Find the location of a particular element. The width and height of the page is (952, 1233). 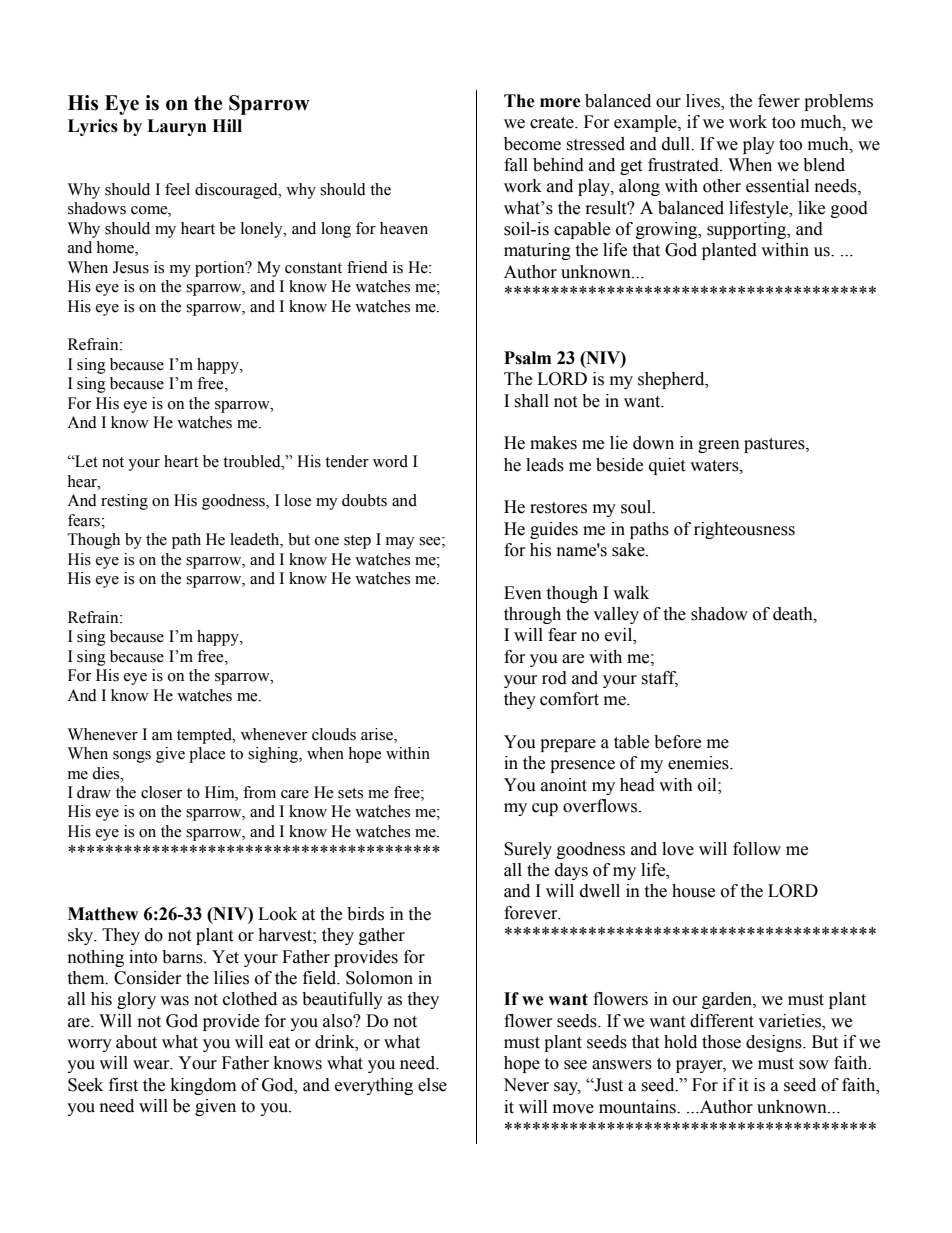

resting is located at coordinates (124, 502).
